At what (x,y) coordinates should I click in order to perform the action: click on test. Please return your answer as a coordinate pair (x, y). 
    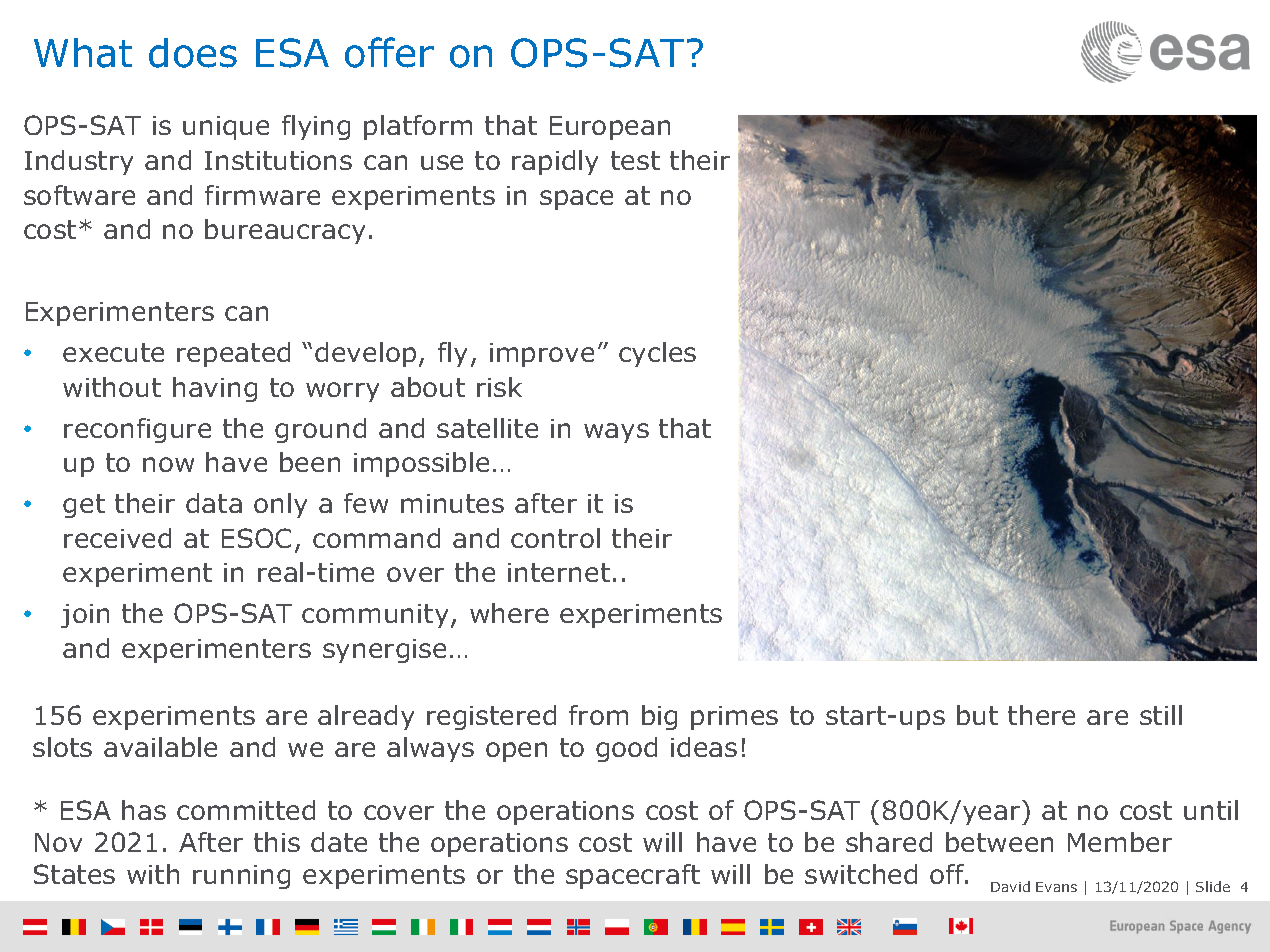
    Looking at the image, I should click on (635, 160).
